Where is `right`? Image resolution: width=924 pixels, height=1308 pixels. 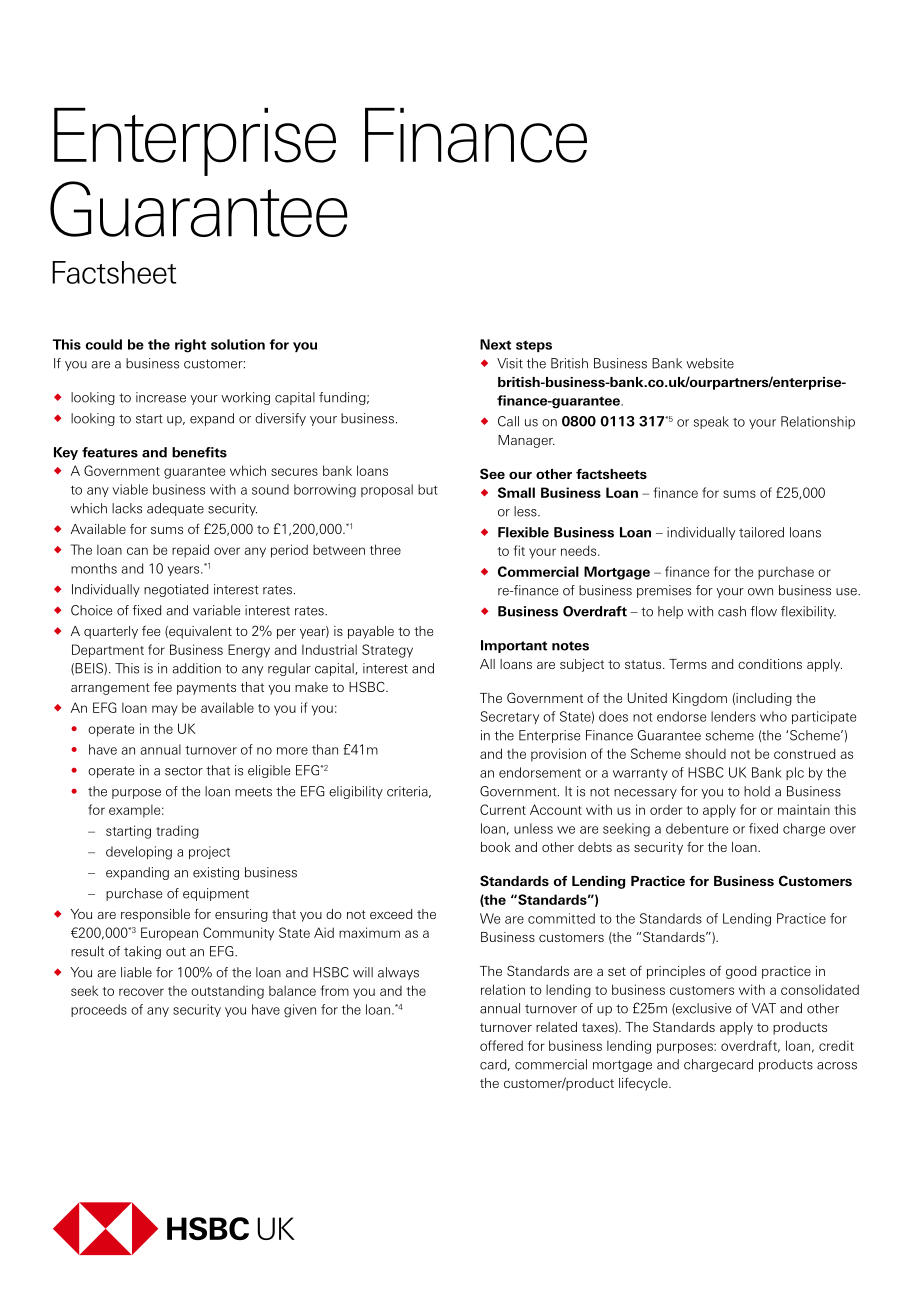
right is located at coordinates (190, 346).
